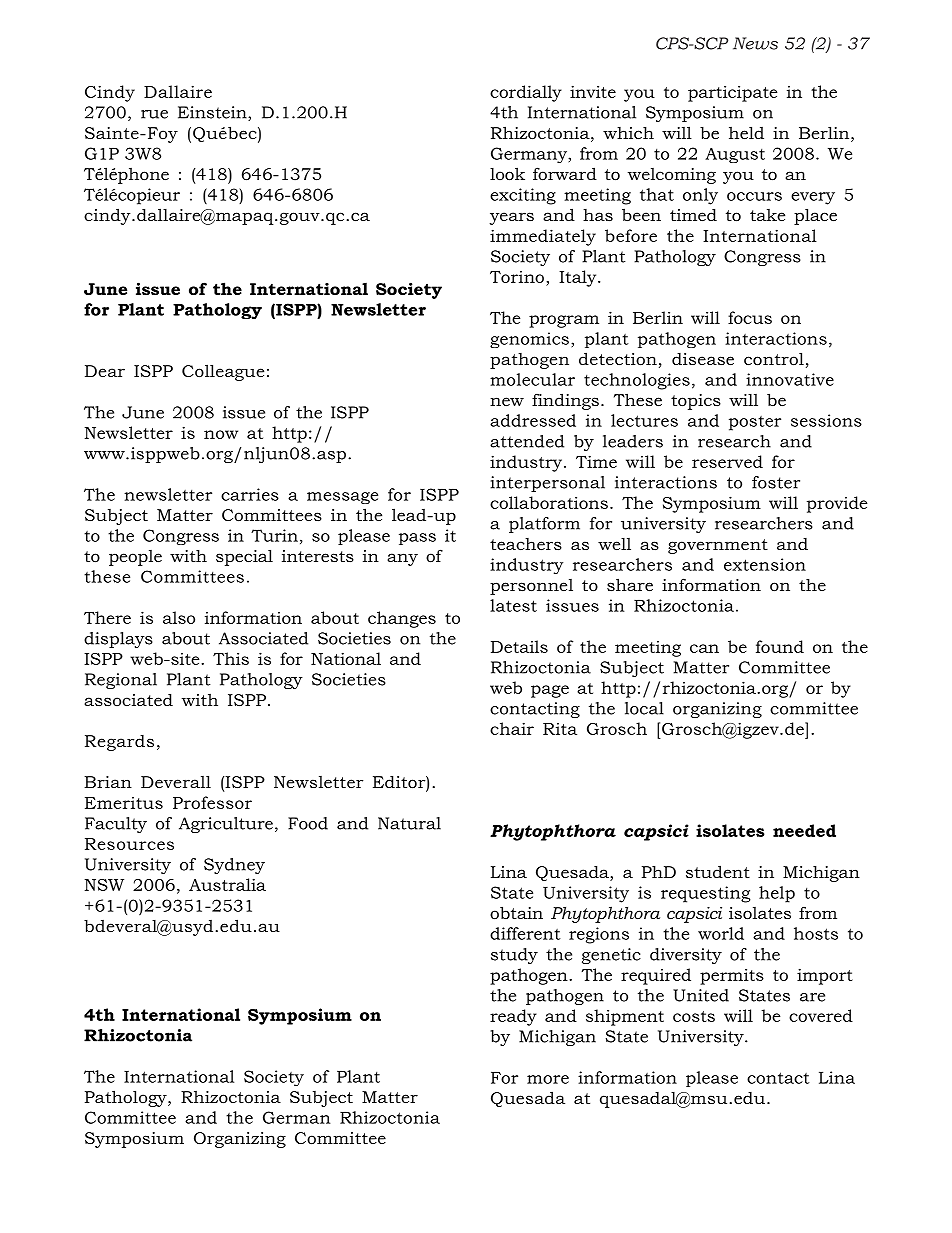  I want to click on Colleague, so click(223, 372).
